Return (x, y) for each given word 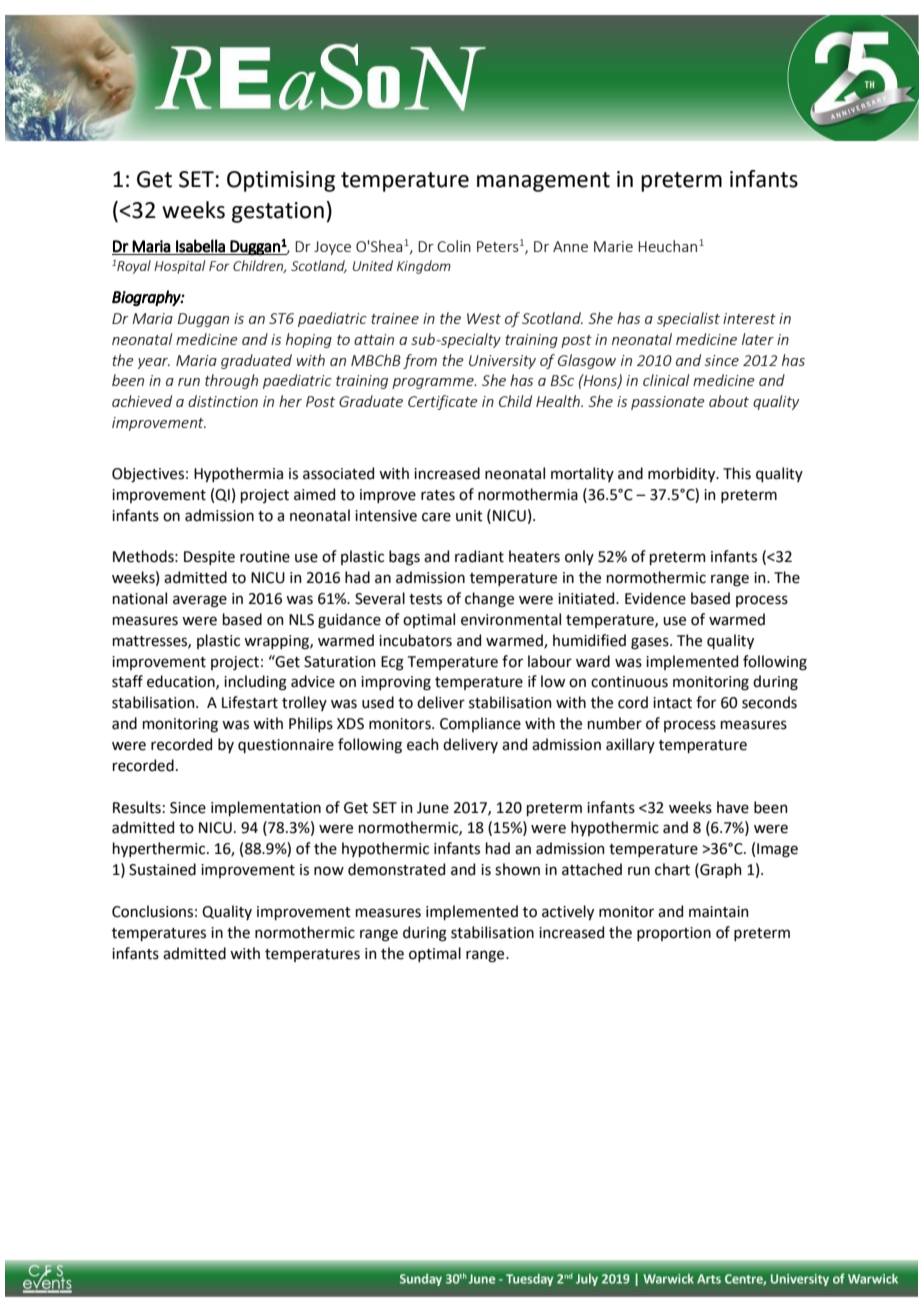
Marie (613, 246)
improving (396, 683)
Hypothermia (238, 474)
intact (672, 703)
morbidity (683, 474)
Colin (454, 246)
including (255, 683)
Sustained (162, 869)
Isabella (200, 246)
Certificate (443, 402)
